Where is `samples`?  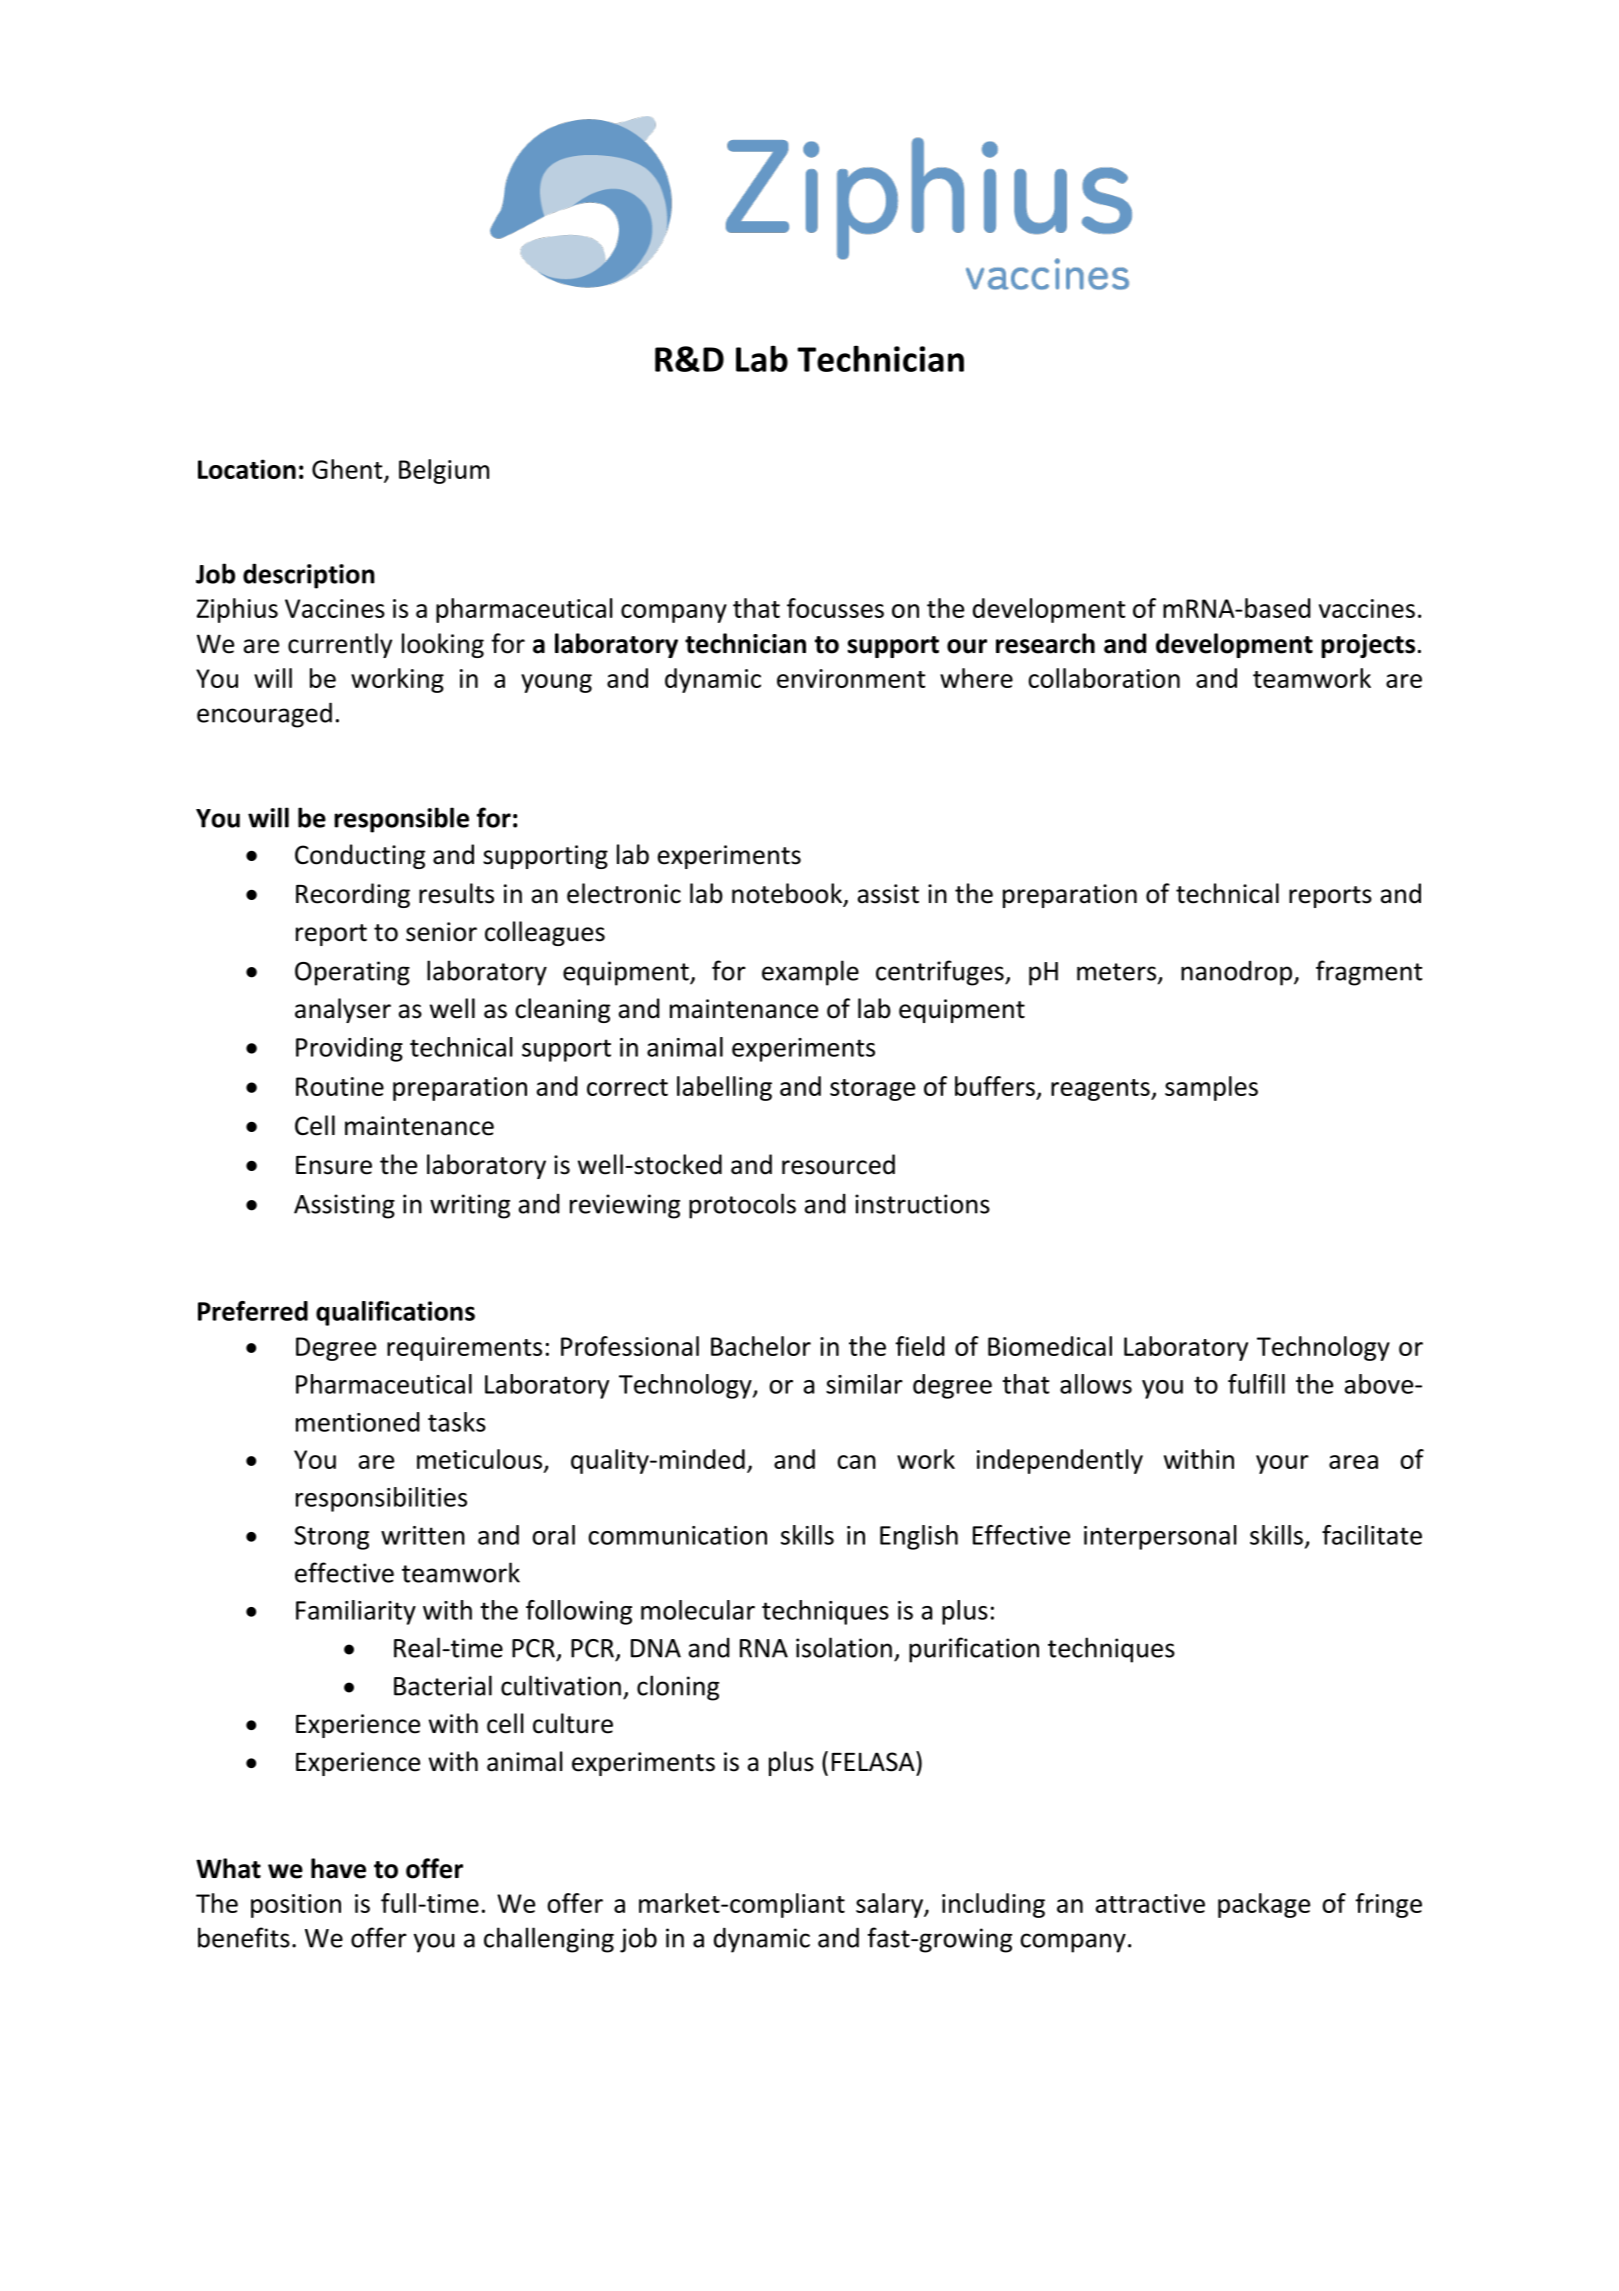
samples is located at coordinates (1211, 1088).
